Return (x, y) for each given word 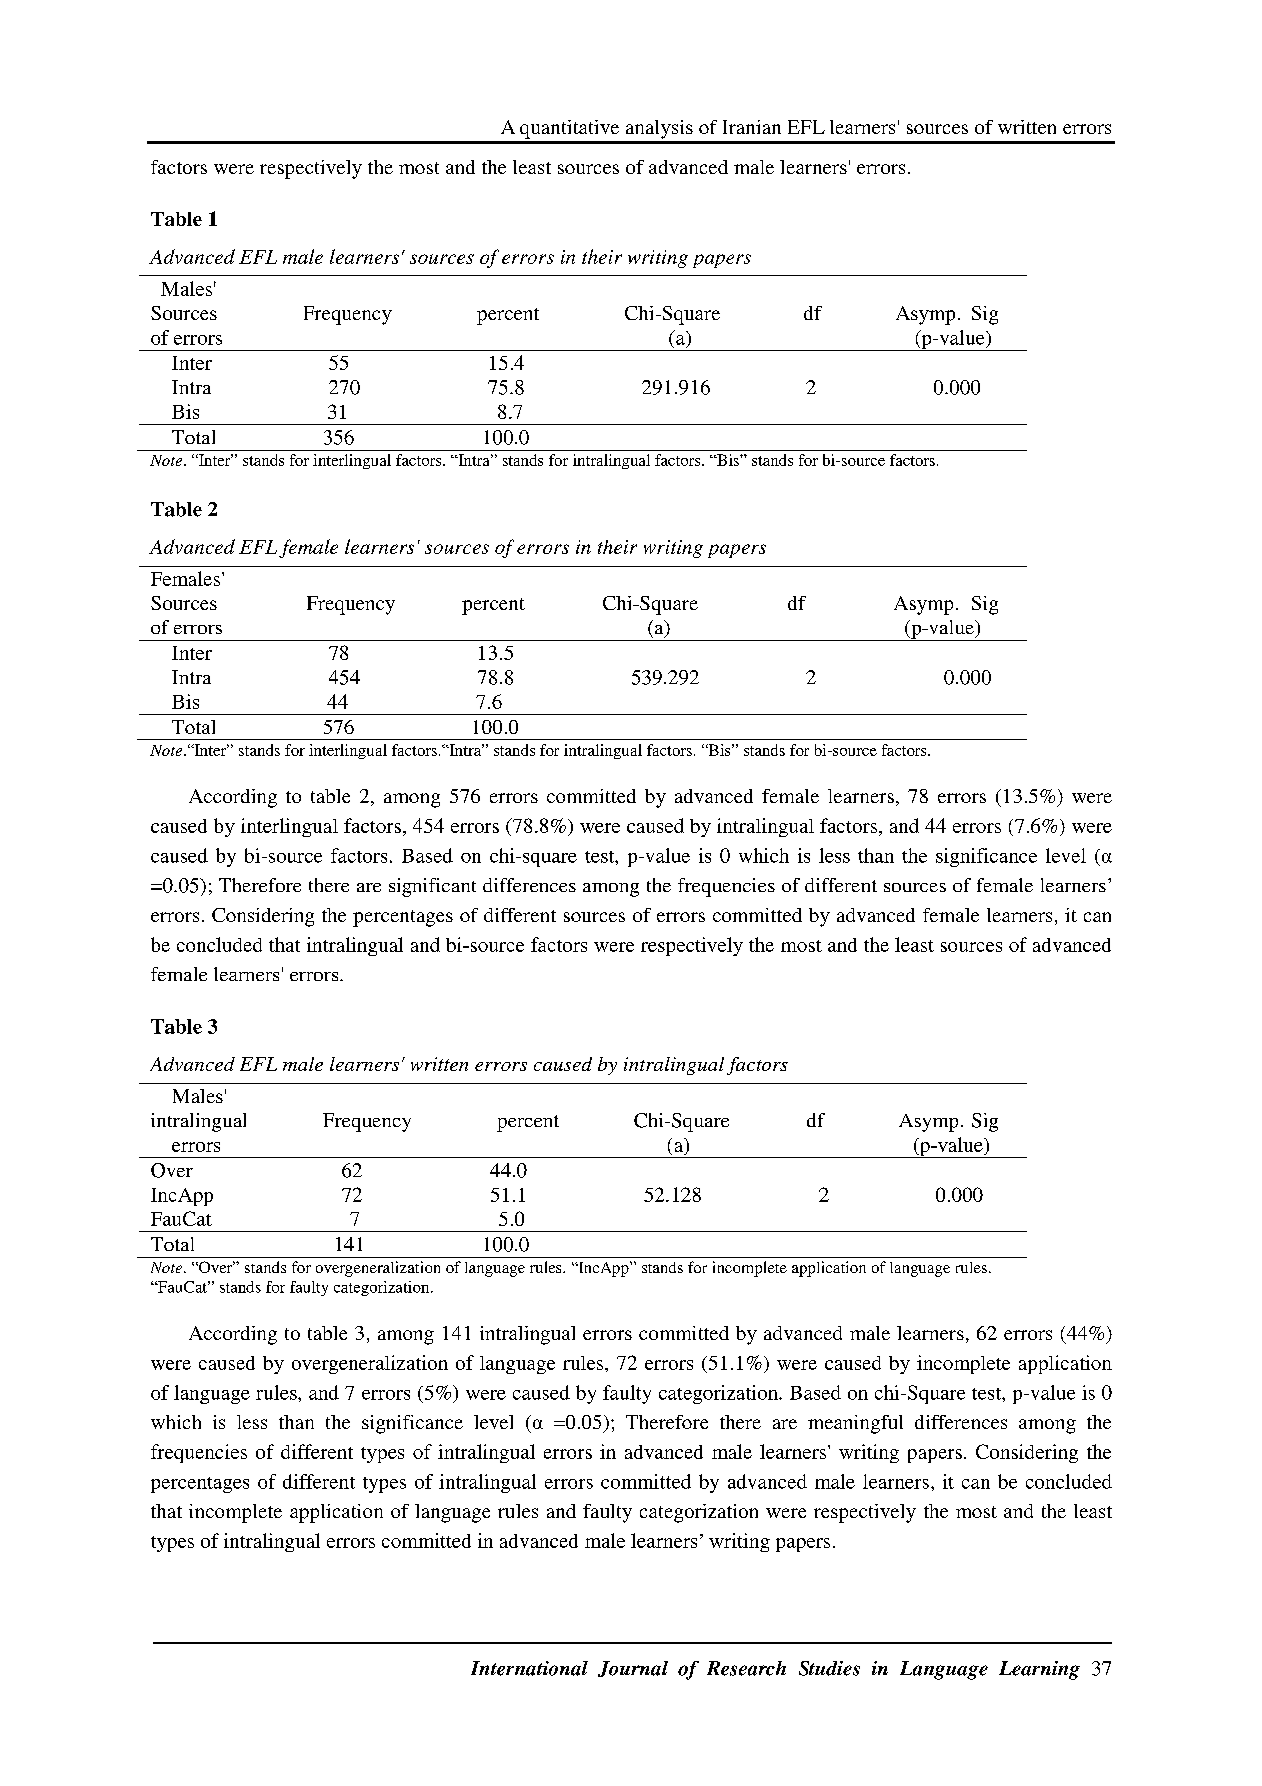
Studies (829, 1668)
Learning (1039, 1670)
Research (746, 1668)
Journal (633, 1669)
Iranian (752, 127)
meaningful (855, 1424)
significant (432, 887)
